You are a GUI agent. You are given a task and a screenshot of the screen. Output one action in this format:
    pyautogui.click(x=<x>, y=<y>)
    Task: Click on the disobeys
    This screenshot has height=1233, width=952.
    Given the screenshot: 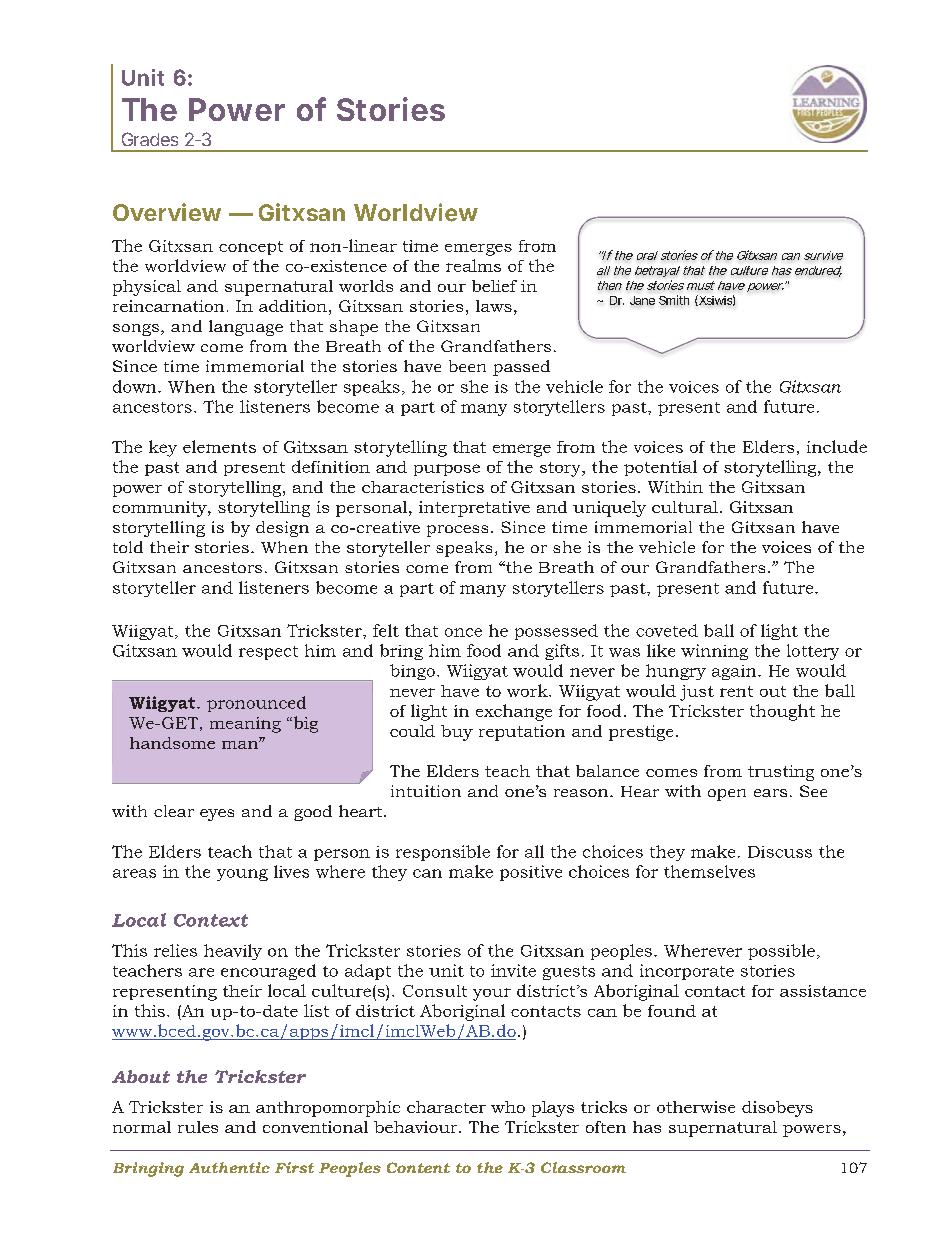 What is the action you would take?
    pyautogui.click(x=777, y=1109)
